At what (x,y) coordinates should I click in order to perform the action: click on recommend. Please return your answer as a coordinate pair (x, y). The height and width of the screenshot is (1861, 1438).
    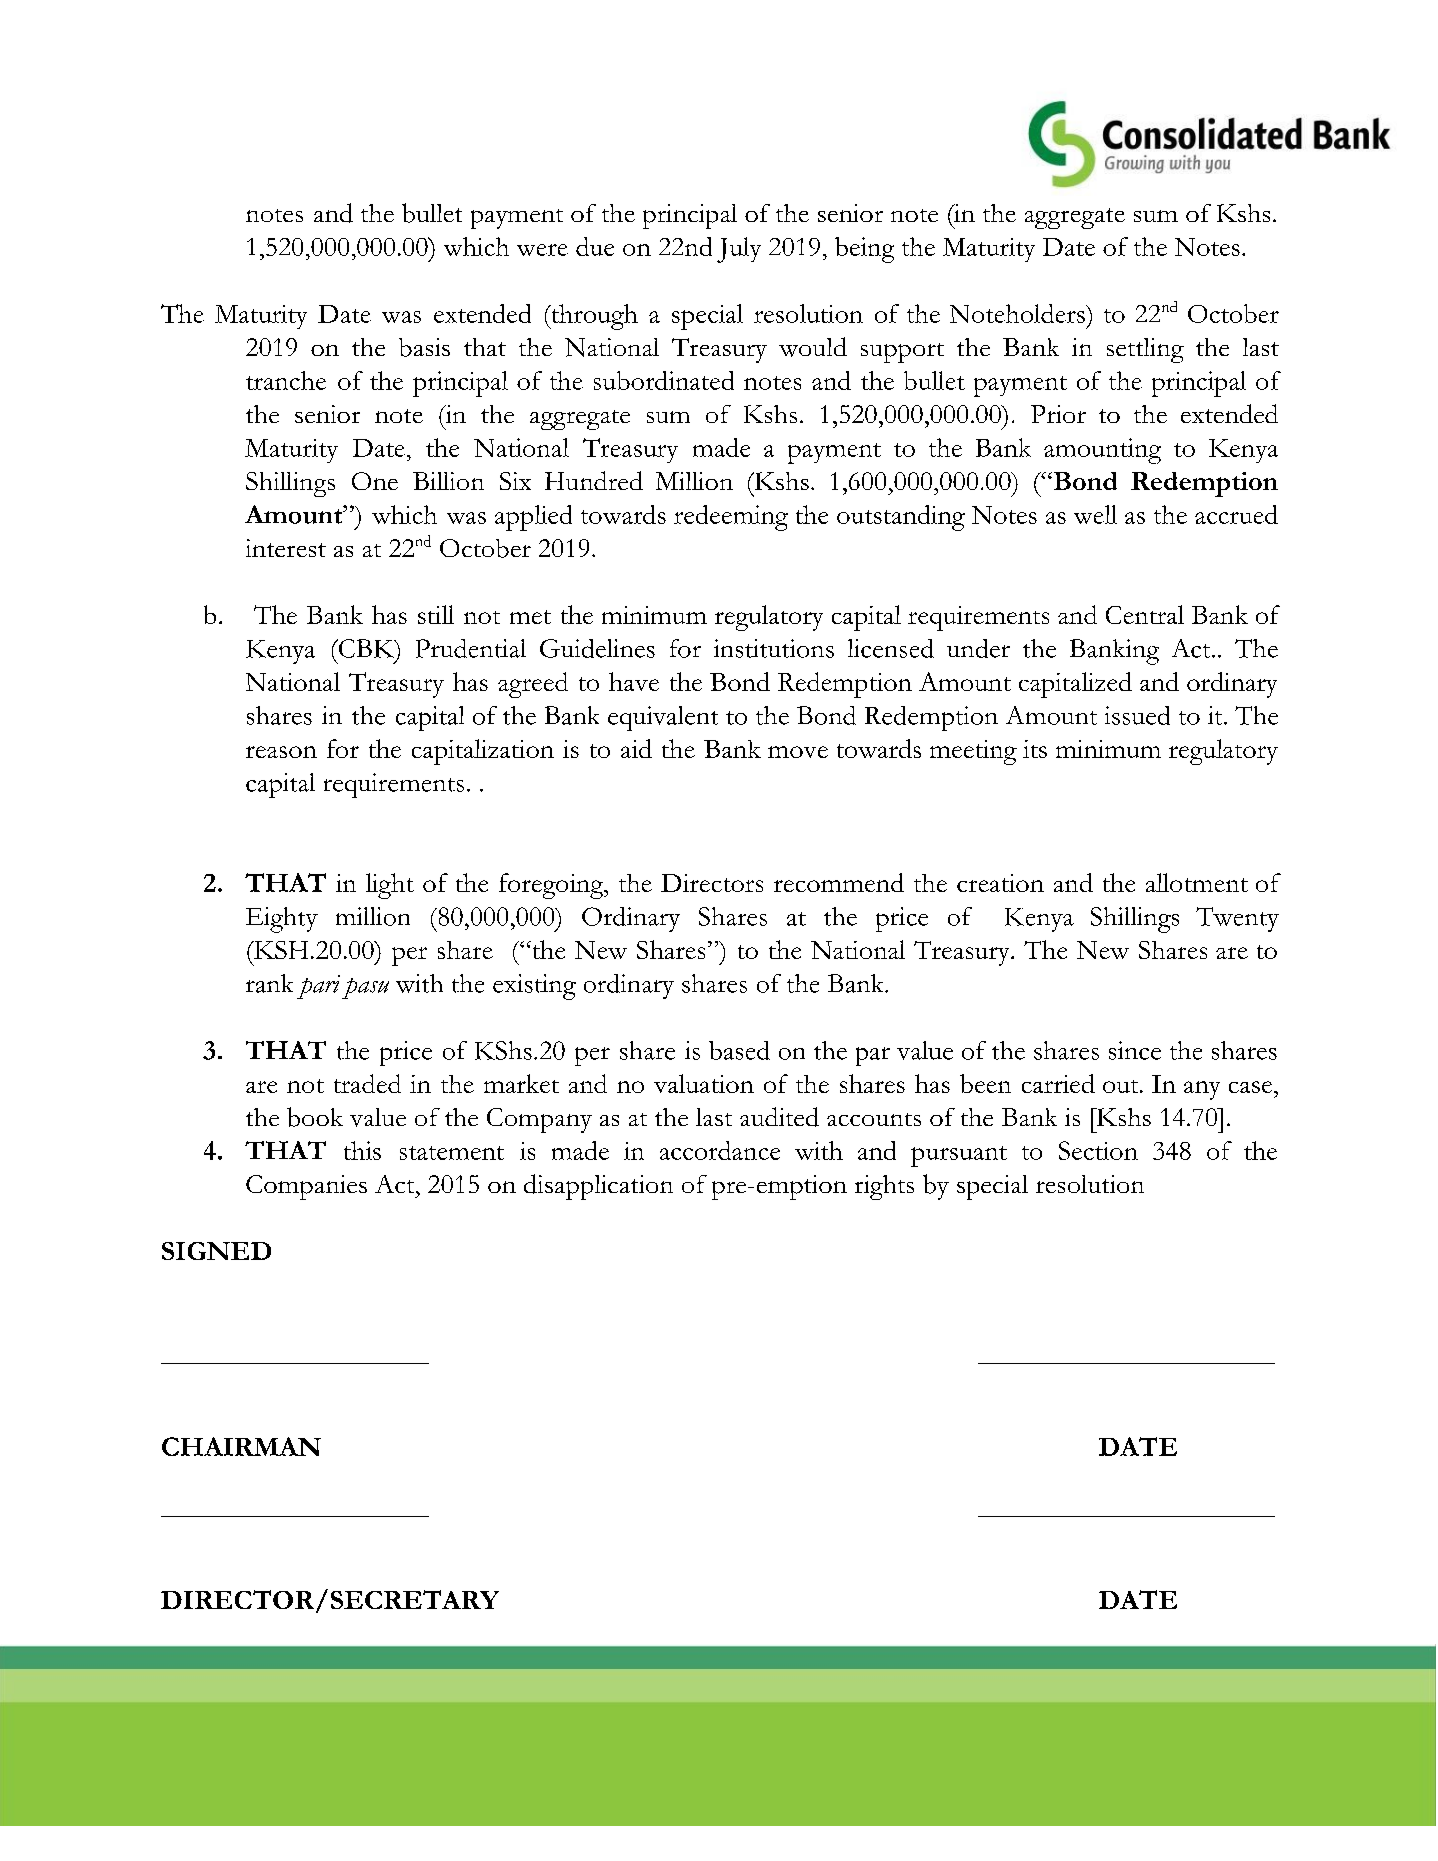
    Looking at the image, I should click on (839, 882).
